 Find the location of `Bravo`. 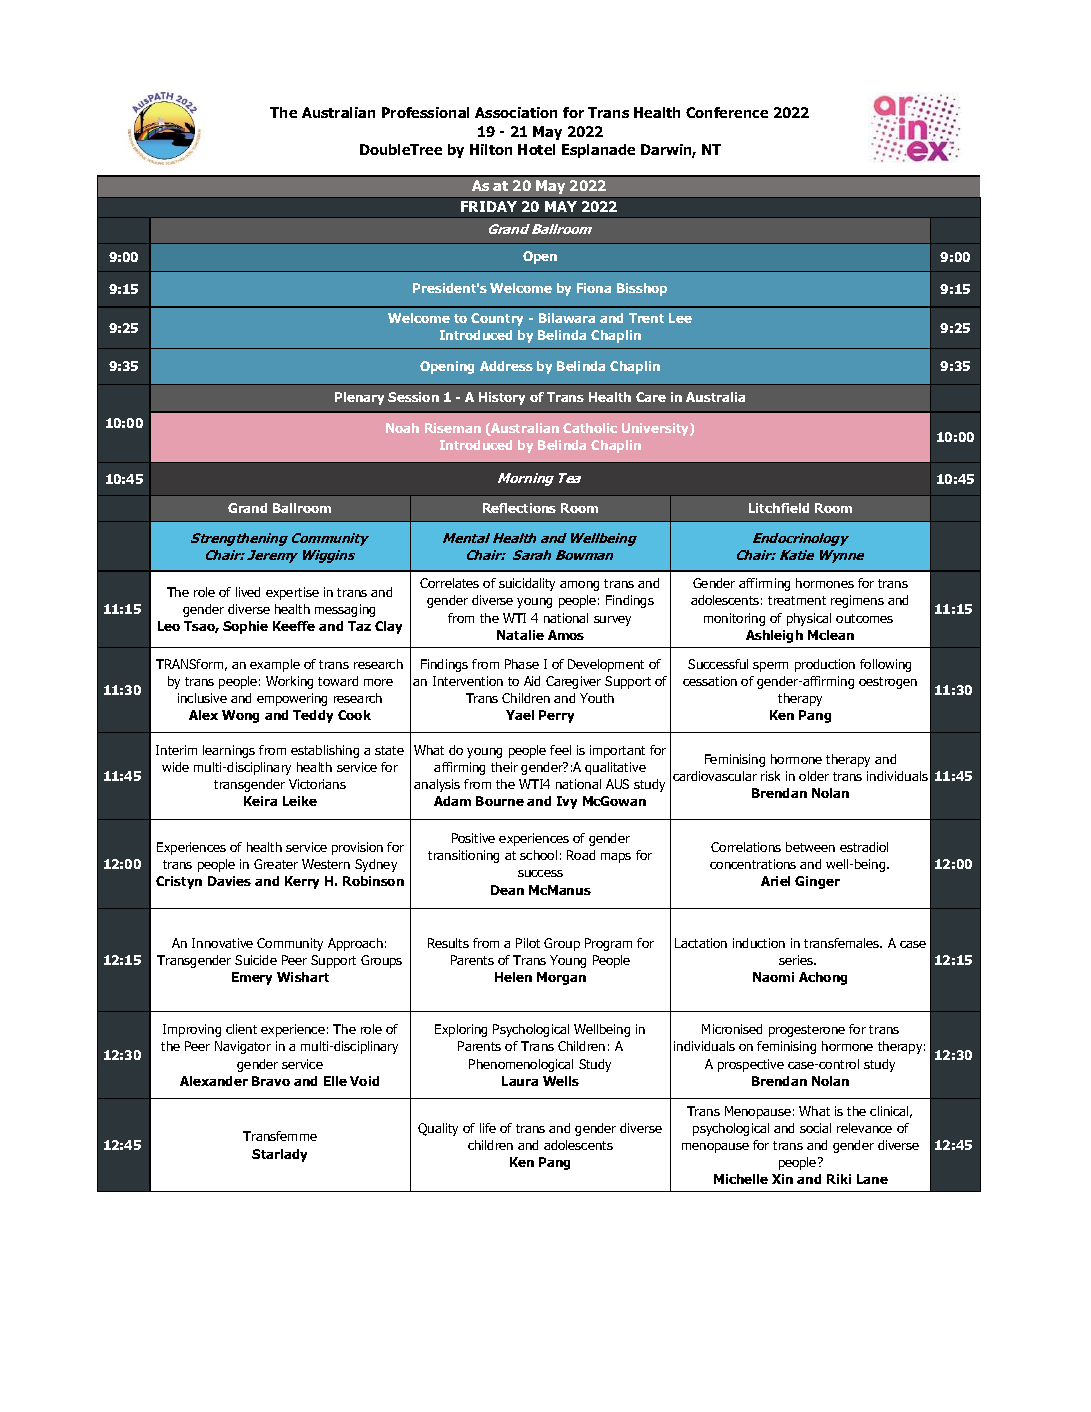

Bravo is located at coordinates (271, 1081).
